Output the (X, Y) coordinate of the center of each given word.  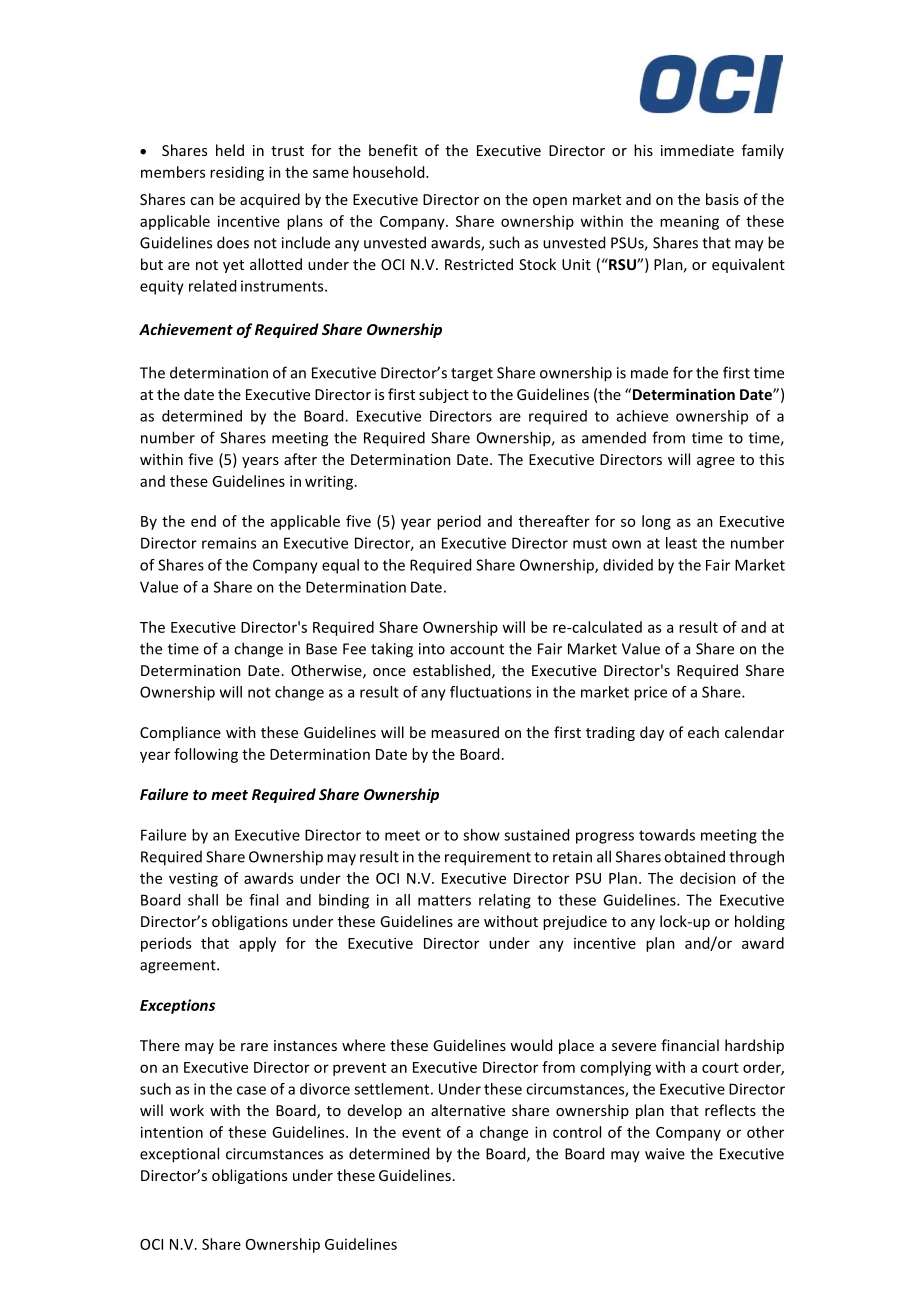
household (390, 172)
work (187, 1110)
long (656, 522)
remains (229, 543)
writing (329, 482)
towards (667, 835)
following (206, 755)
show (481, 835)
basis (722, 199)
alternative (468, 1110)
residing (237, 173)
